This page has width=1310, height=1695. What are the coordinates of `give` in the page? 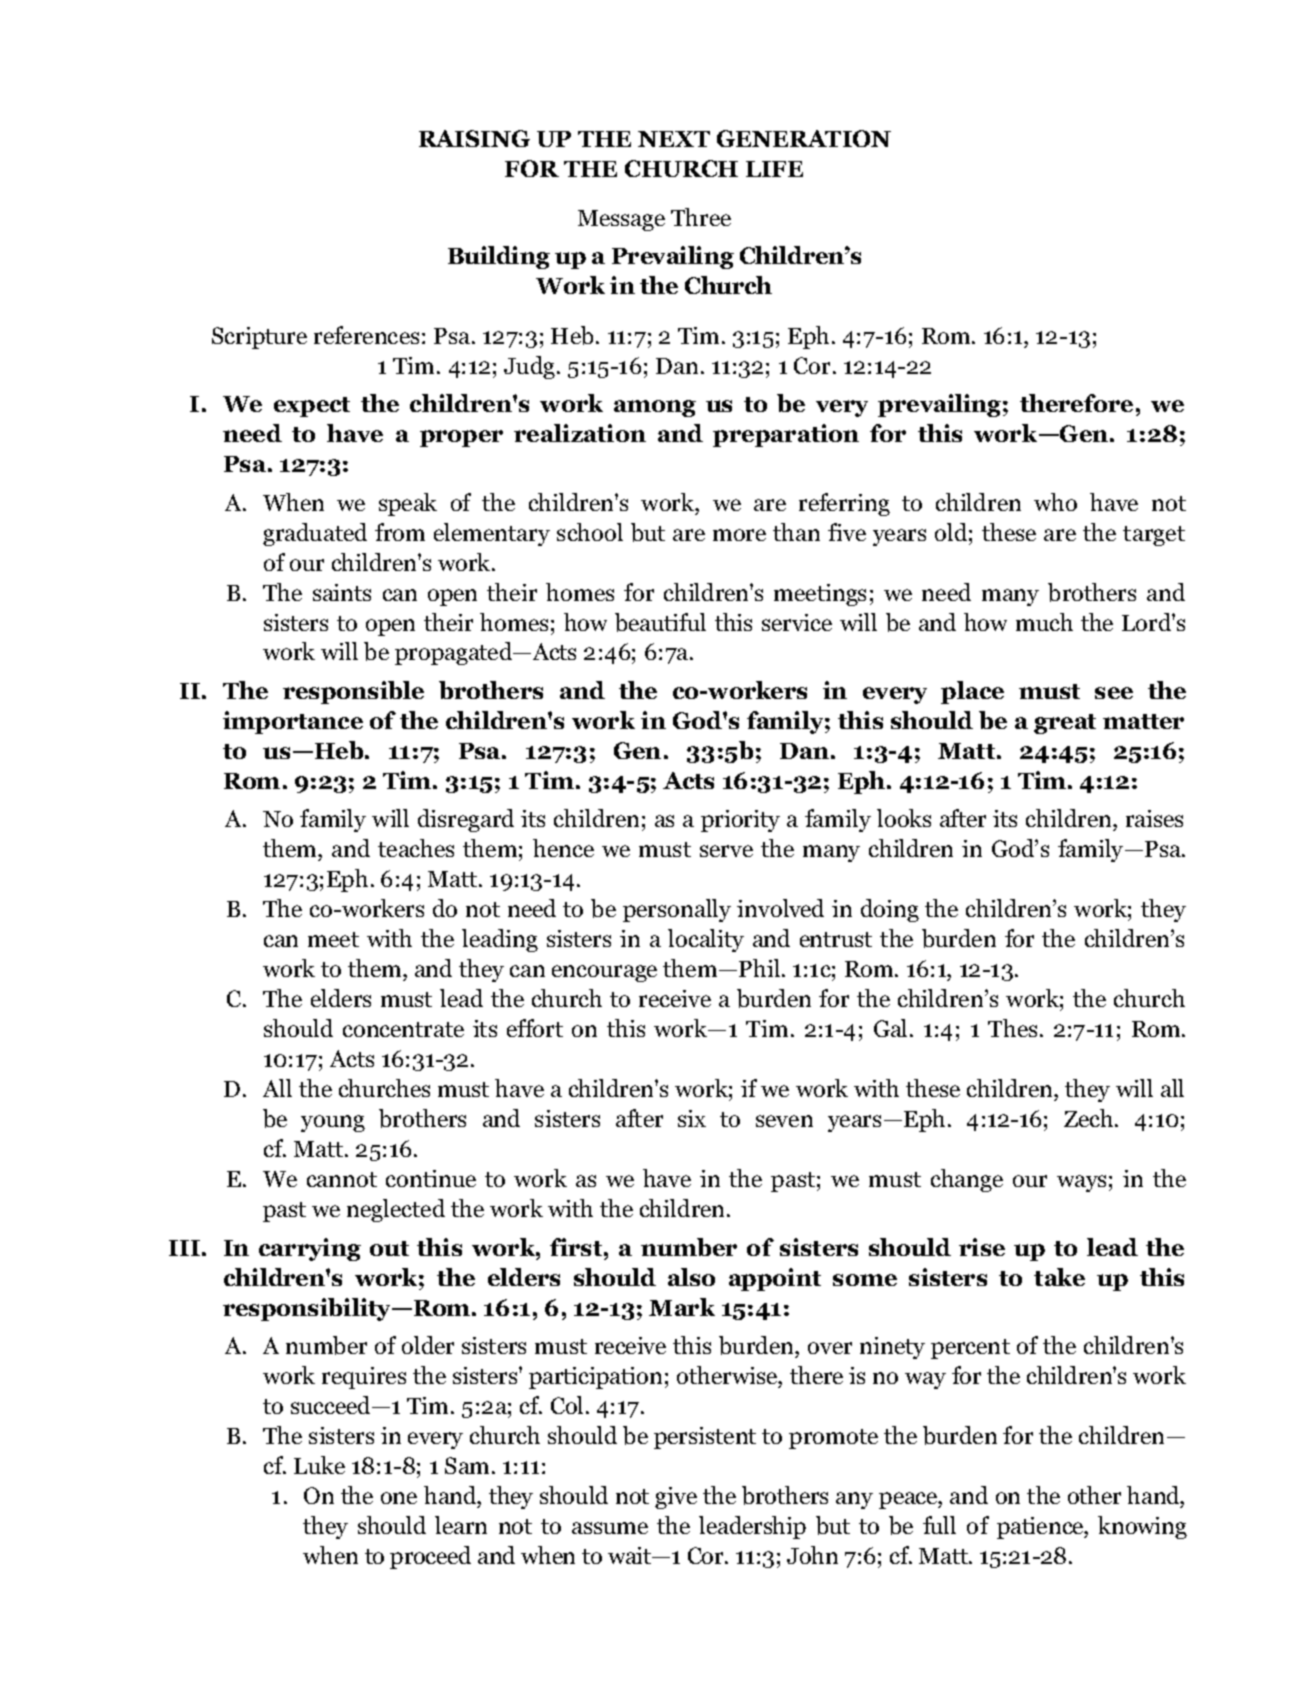 It's located at (676, 1498).
